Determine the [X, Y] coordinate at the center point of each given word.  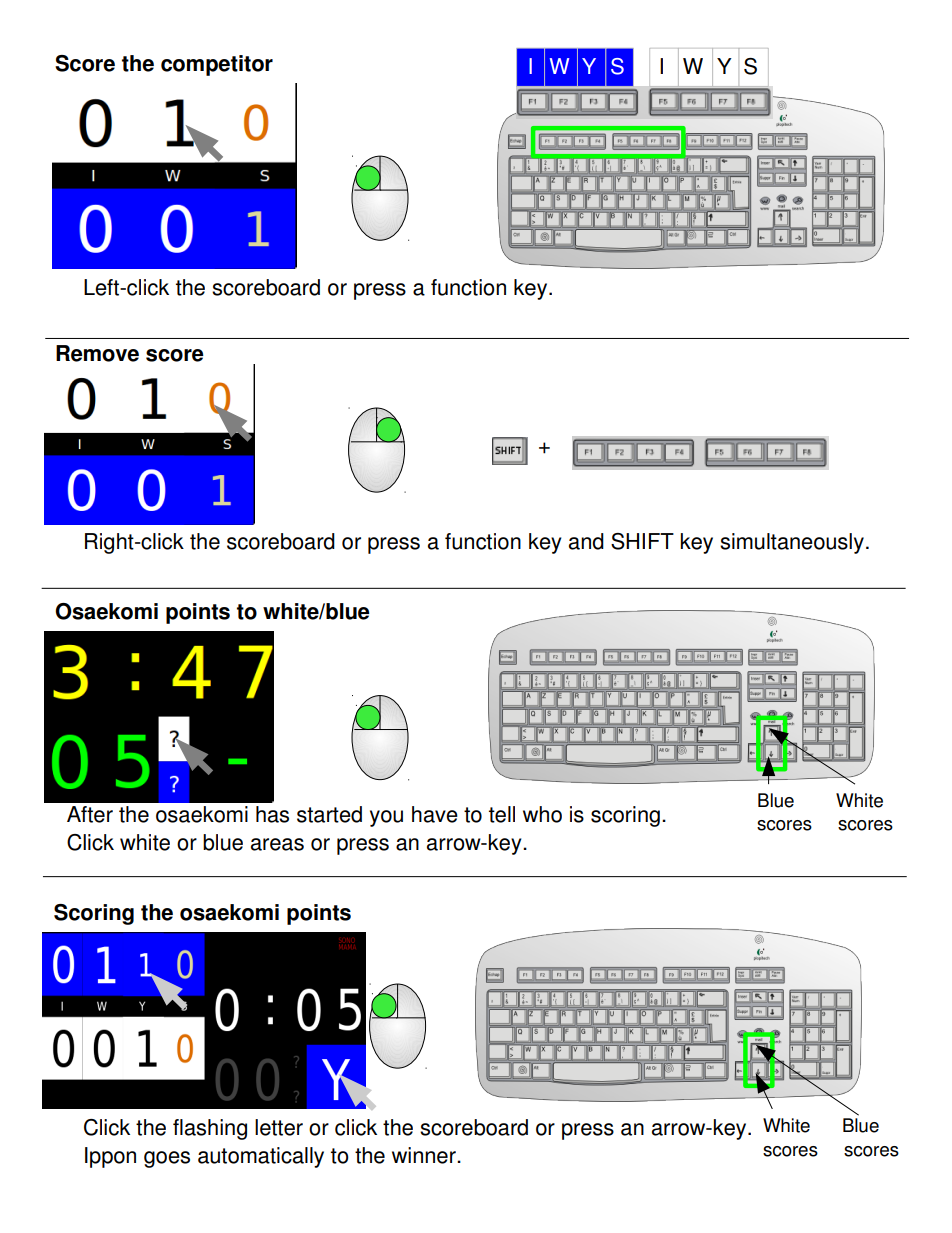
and [586, 541]
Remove [97, 353]
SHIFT [642, 541]
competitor [217, 65]
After [90, 814]
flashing [210, 1129]
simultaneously [792, 543]
